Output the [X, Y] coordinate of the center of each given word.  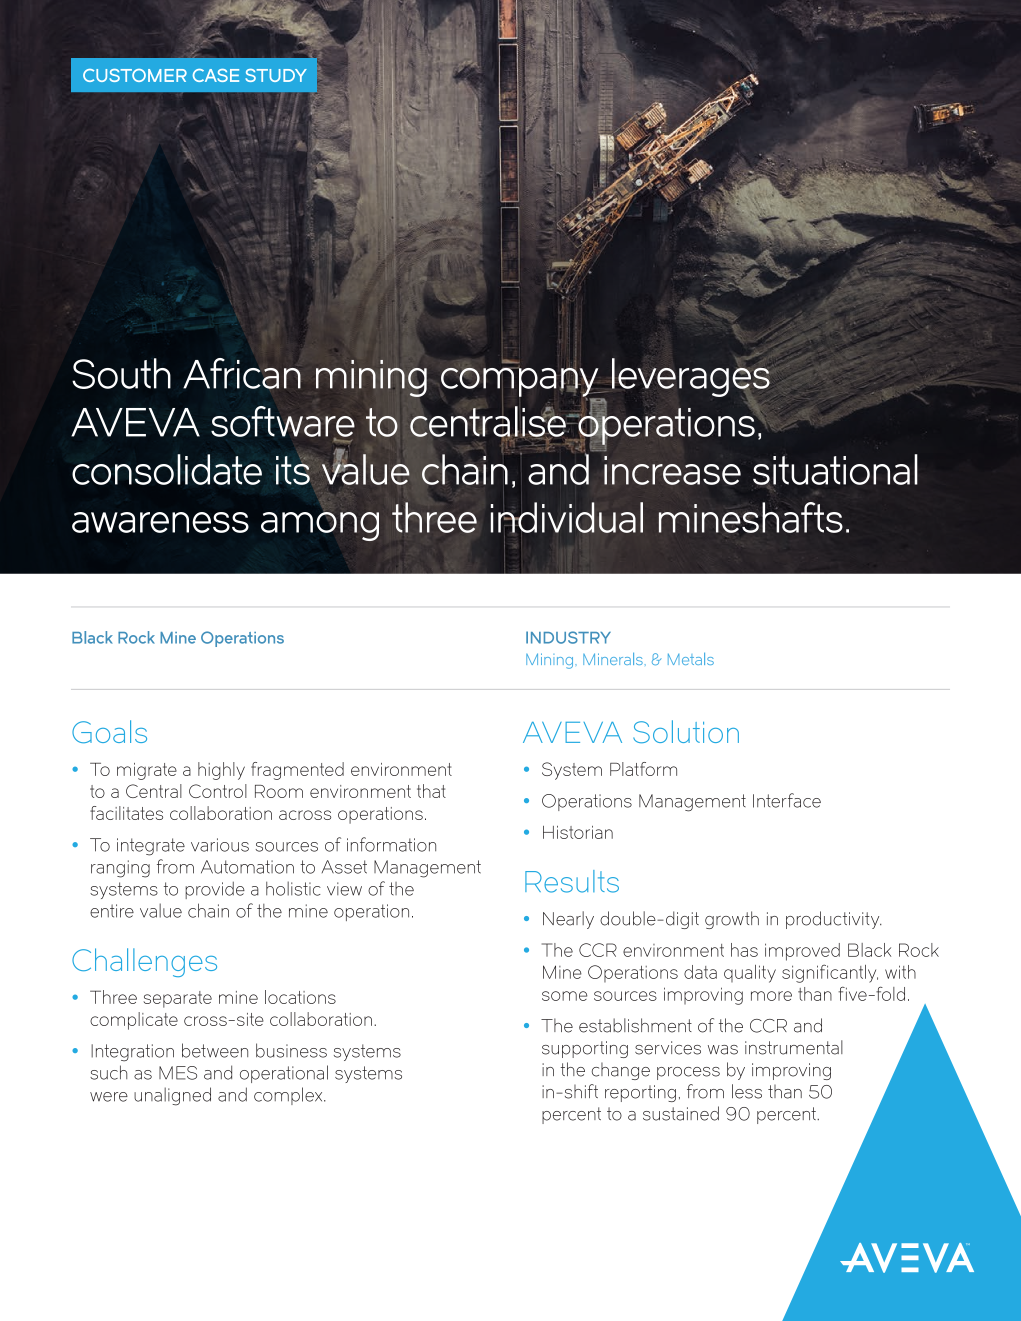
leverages [692, 377]
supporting [585, 1049]
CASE [216, 75]
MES [178, 1073]
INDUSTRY [568, 637]
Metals [691, 659]
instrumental [794, 1047]
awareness [160, 522]
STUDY [276, 75]
